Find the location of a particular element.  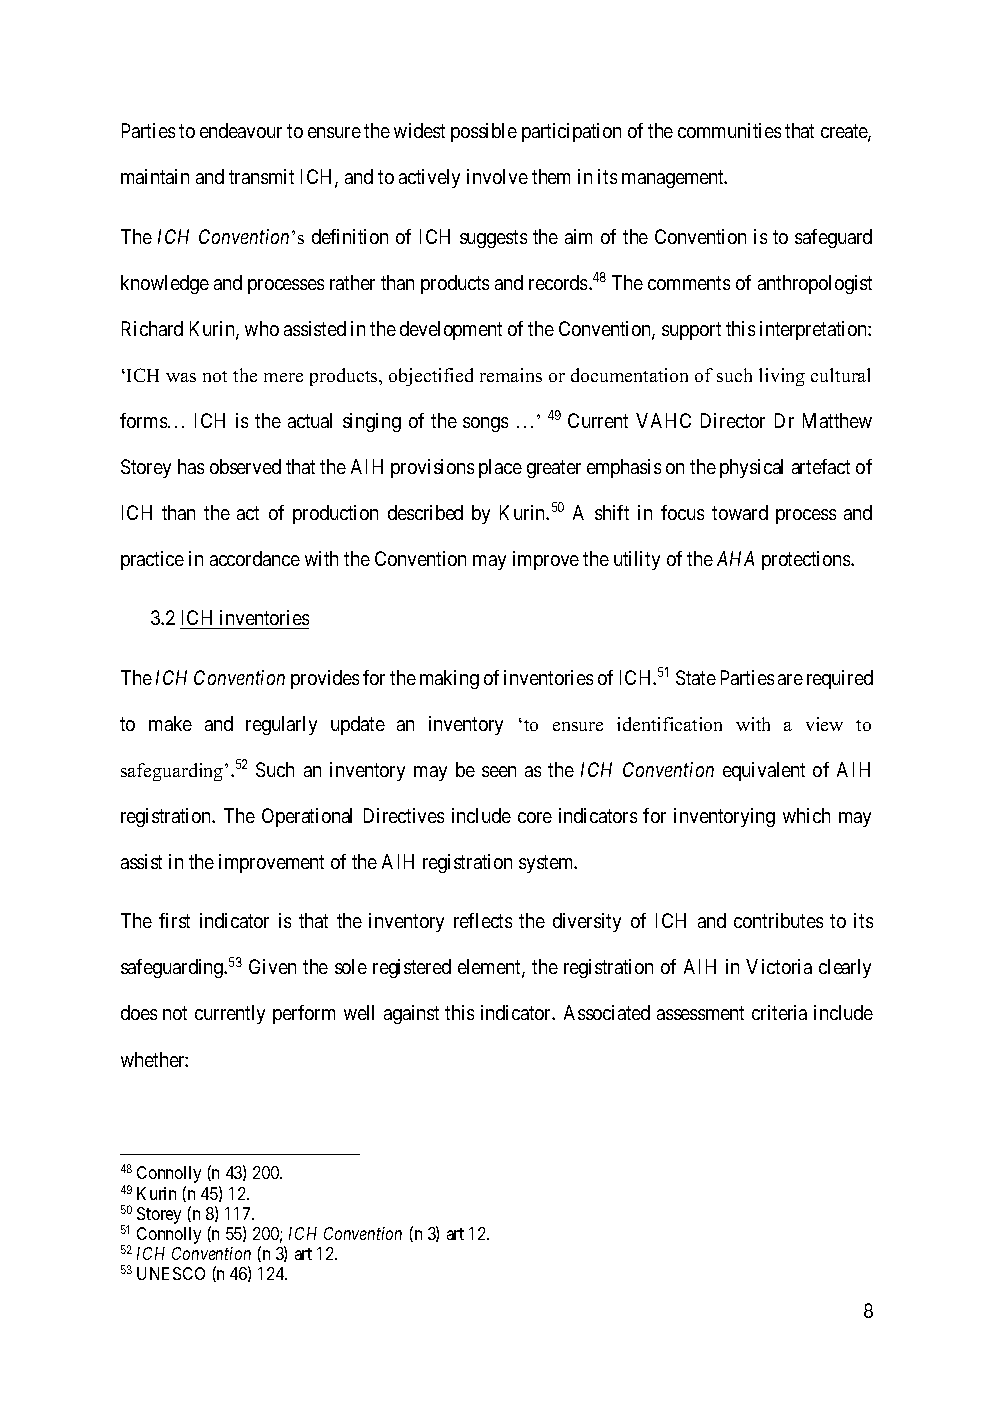

transmit is located at coordinates (261, 176).
